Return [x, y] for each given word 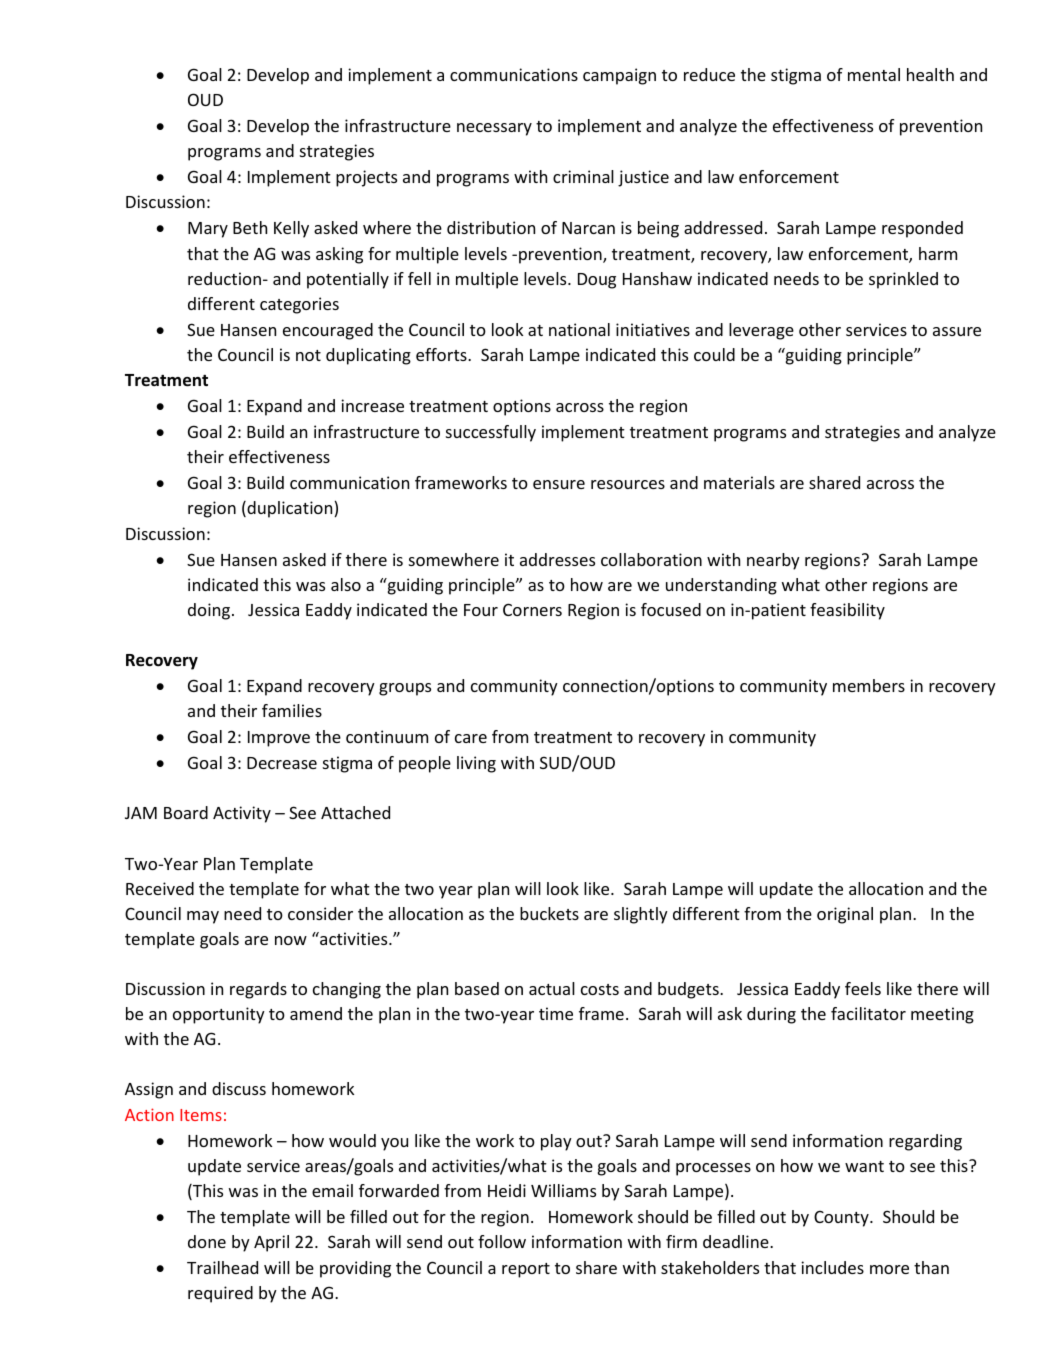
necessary [494, 129]
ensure [559, 484]
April [271, 1243]
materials [739, 482]
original [845, 915]
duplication [290, 509]
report [526, 1270]
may [203, 917]
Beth [250, 227]
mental [874, 74]
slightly [641, 915]
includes [832, 1267]
